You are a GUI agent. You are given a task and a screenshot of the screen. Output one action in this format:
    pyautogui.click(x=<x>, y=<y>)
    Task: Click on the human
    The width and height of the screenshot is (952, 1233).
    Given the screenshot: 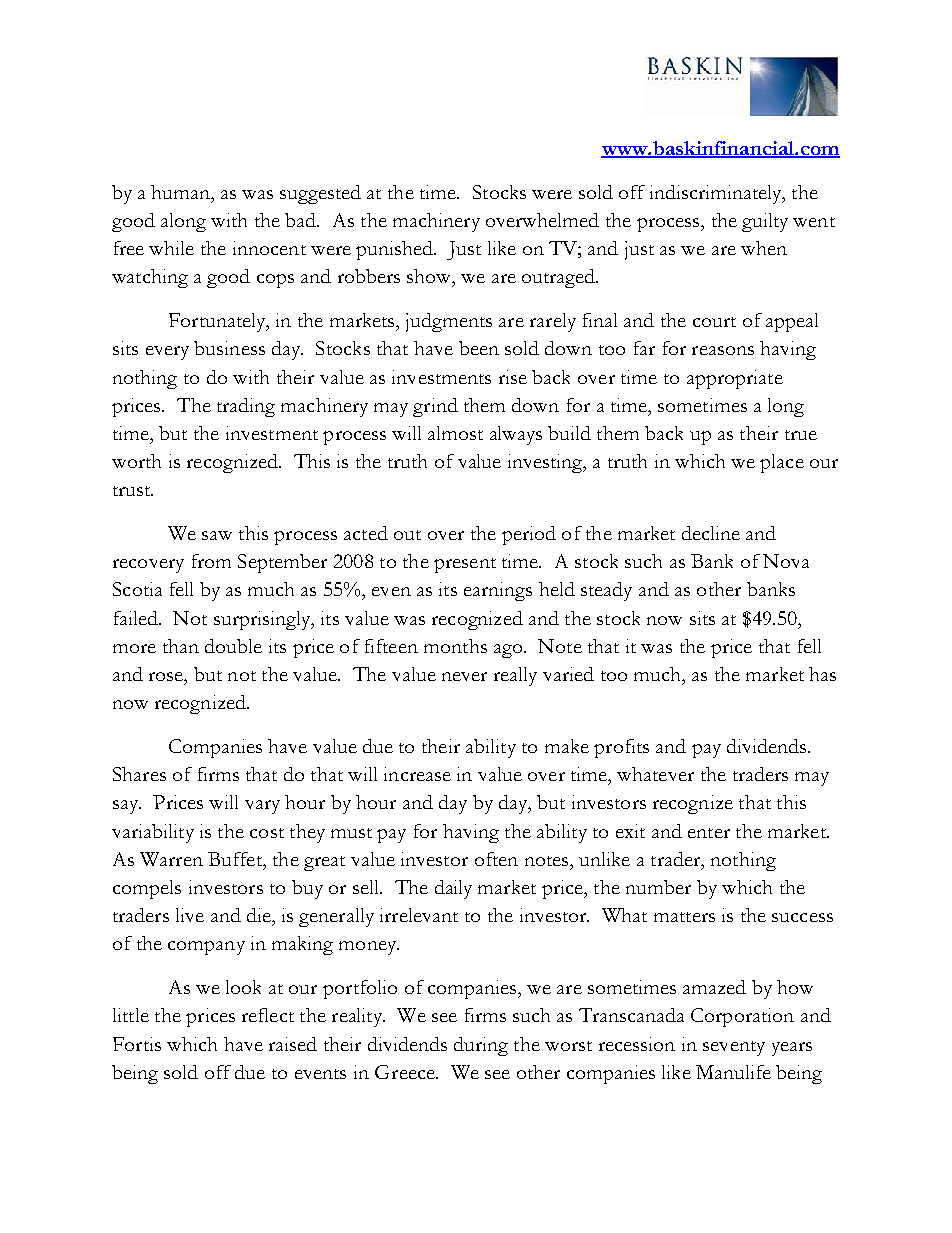 What is the action you would take?
    pyautogui.click(x=182, y=192)
